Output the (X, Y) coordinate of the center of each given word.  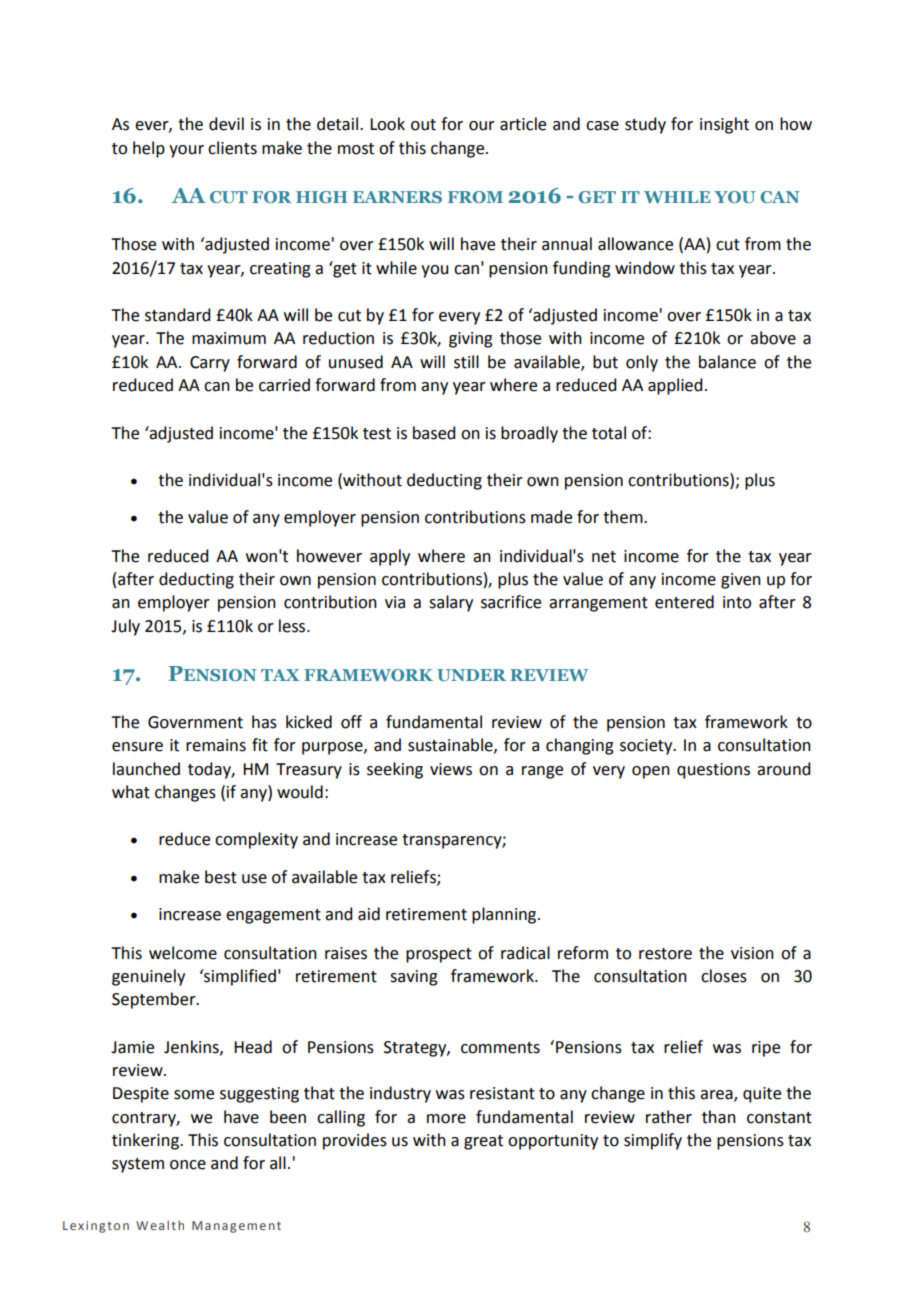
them (624, 517)
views (451, 769)
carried (284, 385)
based (434, 433)
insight (724, 125)
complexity (256, 840)
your (186, 151)
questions (713, 771)
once (188, 1165)
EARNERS (397, 197)
